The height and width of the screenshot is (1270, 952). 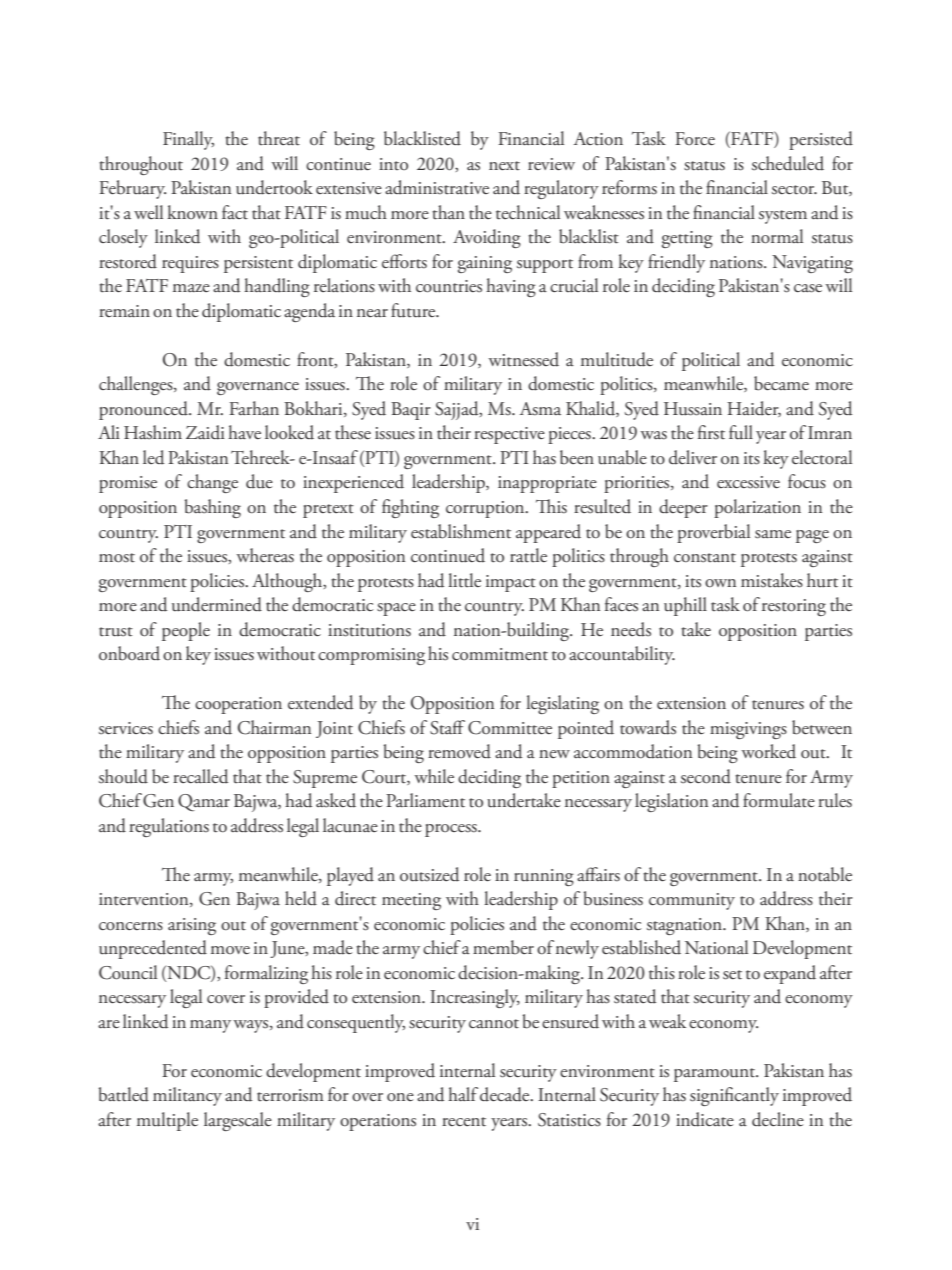 What do you see at coordinates (188, 140) in the screenshot?
I see `Finally` at bounding box center [188, 140].
